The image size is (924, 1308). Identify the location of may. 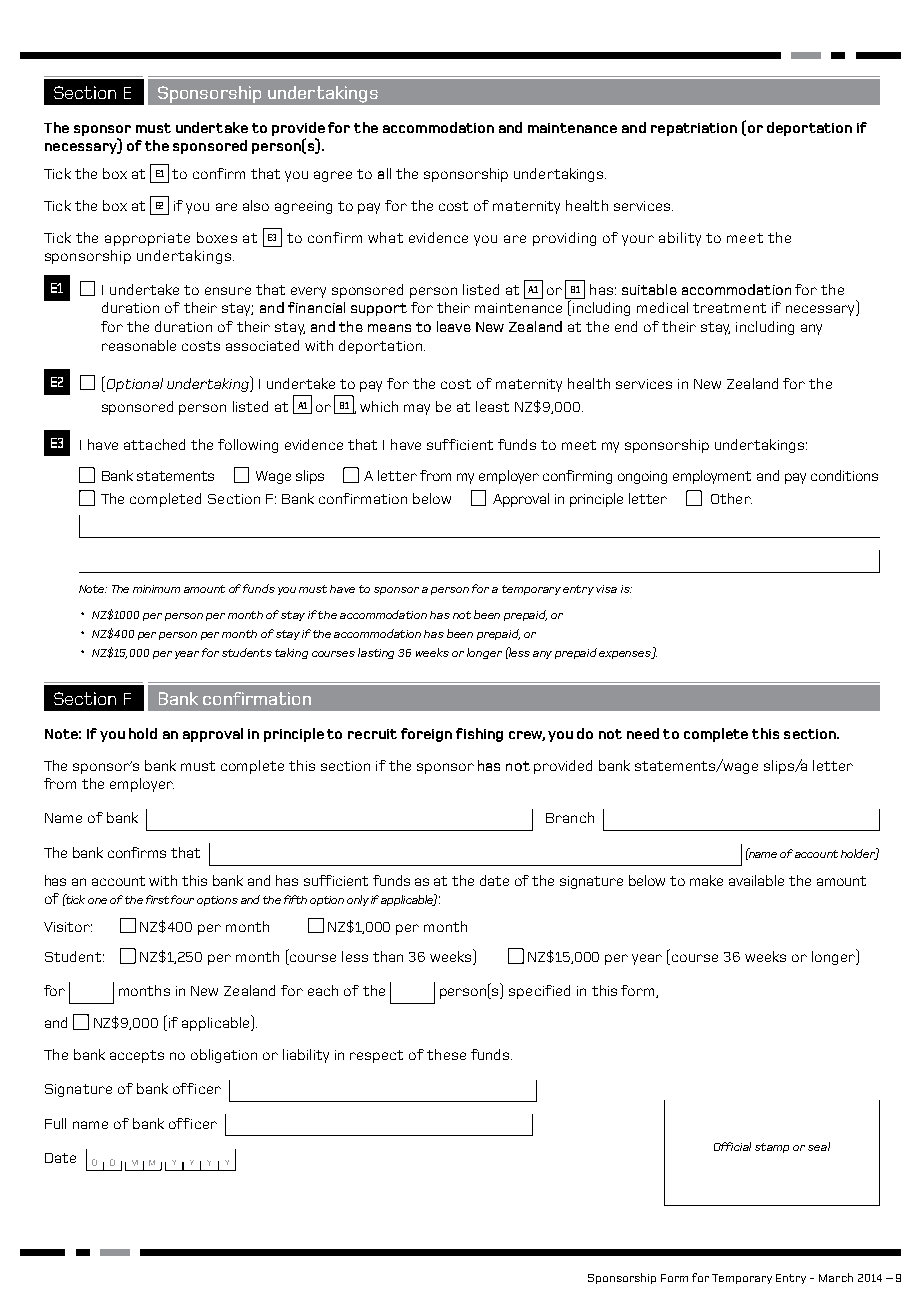
(417, 409).
